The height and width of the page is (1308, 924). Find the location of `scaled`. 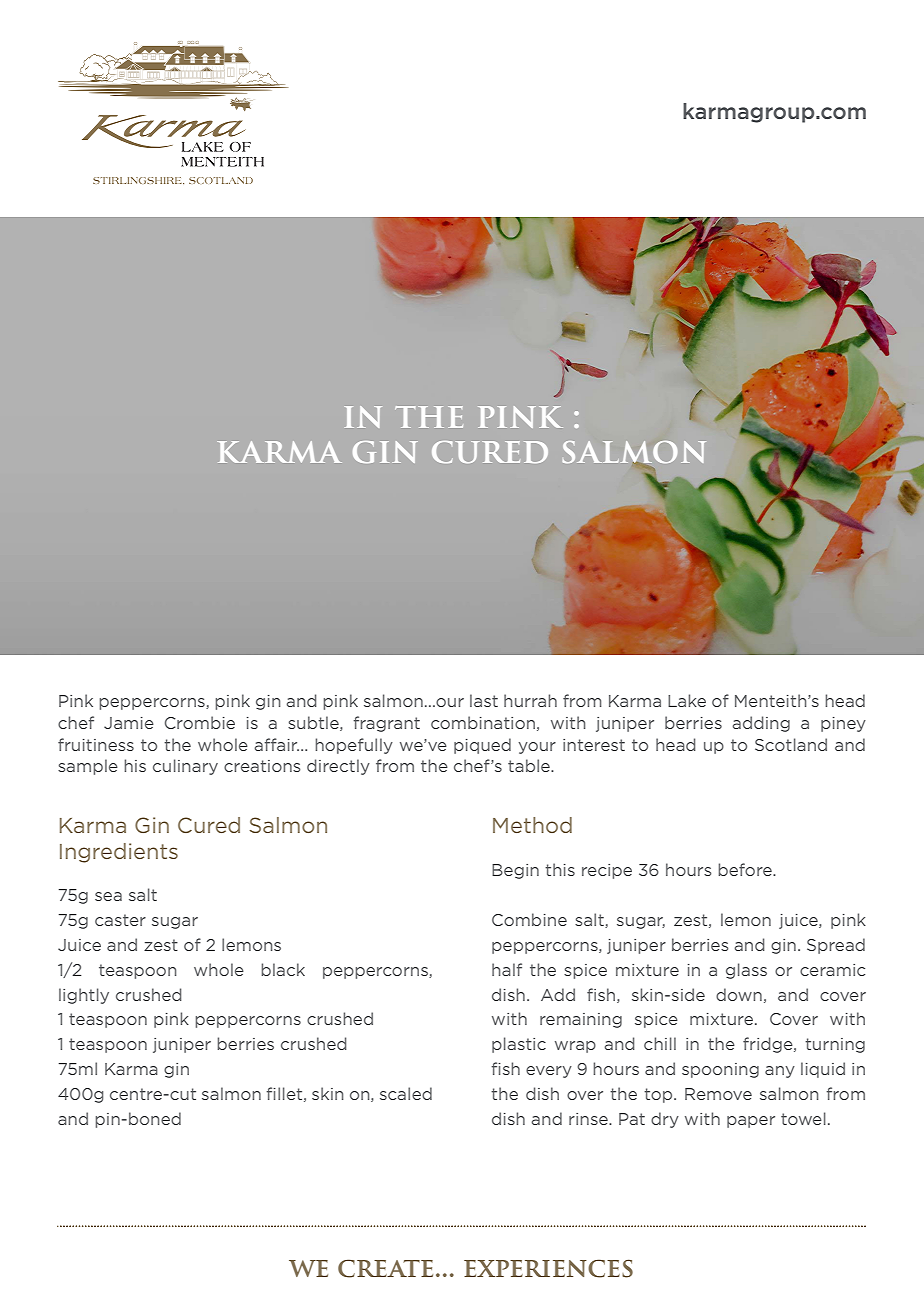

scaled is located at coordinates (406, 1093).
